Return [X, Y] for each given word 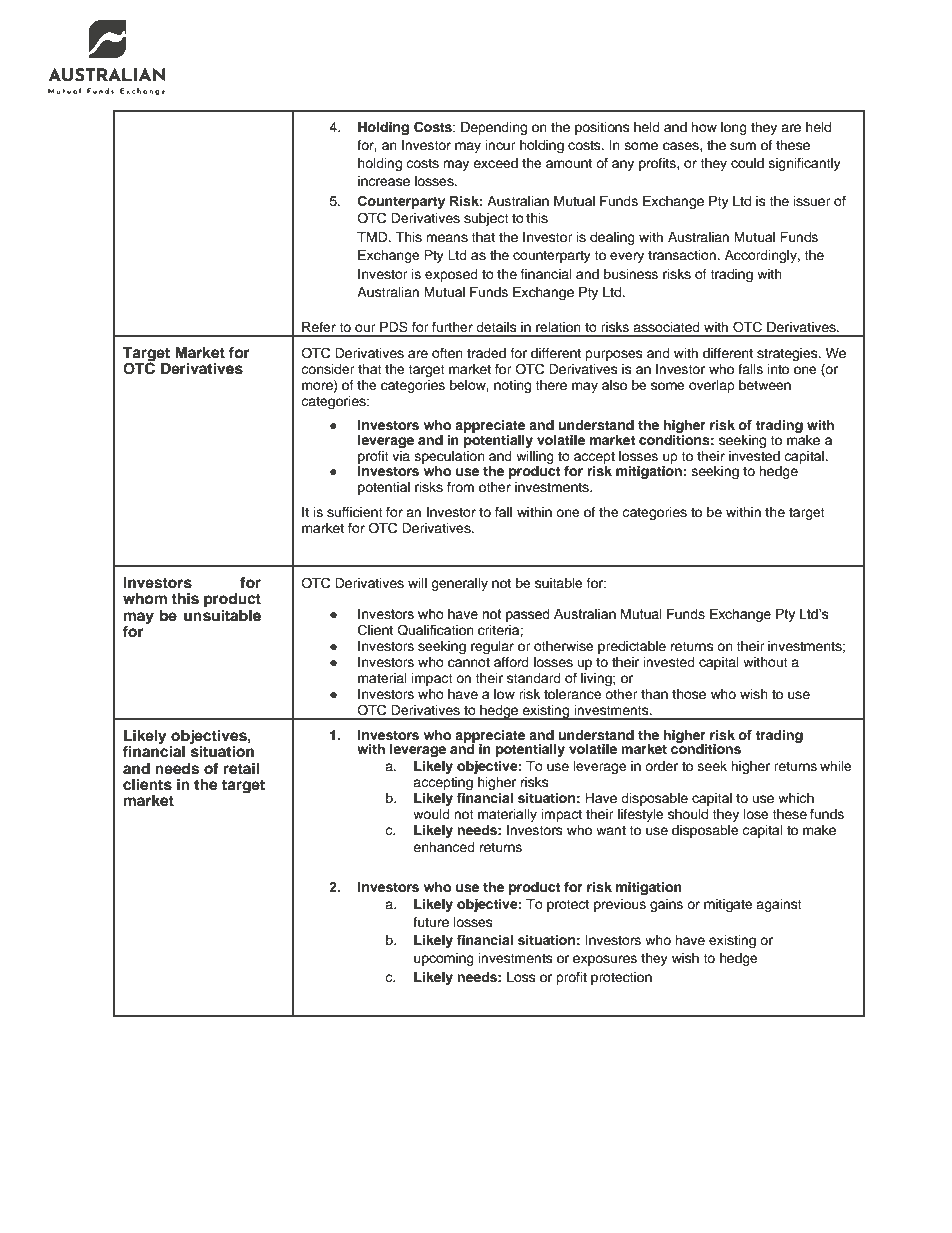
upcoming [444, 959]
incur [501, 145]
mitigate [728, 905]
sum [743, 146]
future [431, 922]
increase [384, 181]
